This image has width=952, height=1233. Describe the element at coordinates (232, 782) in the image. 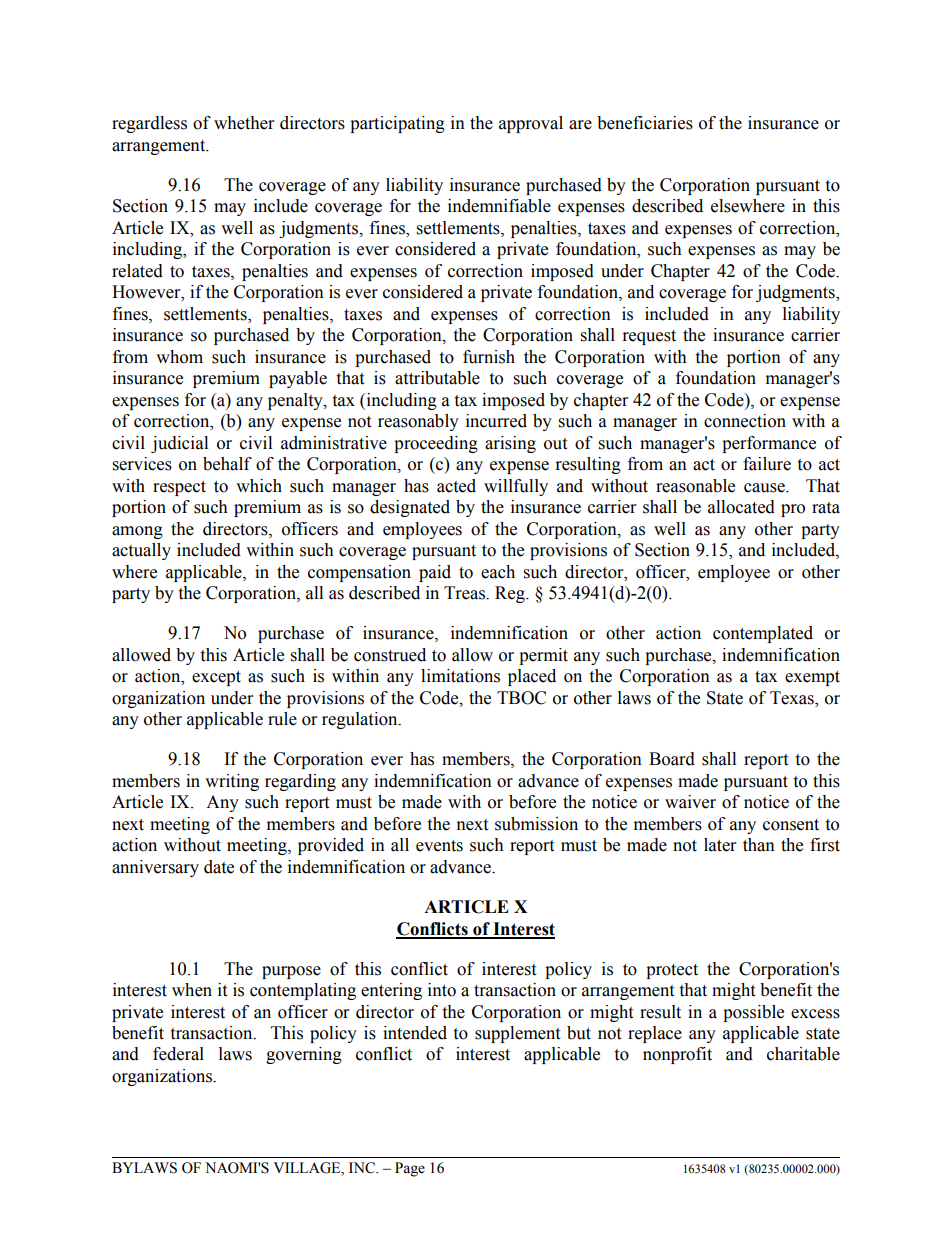

I see `writing` at that location.
